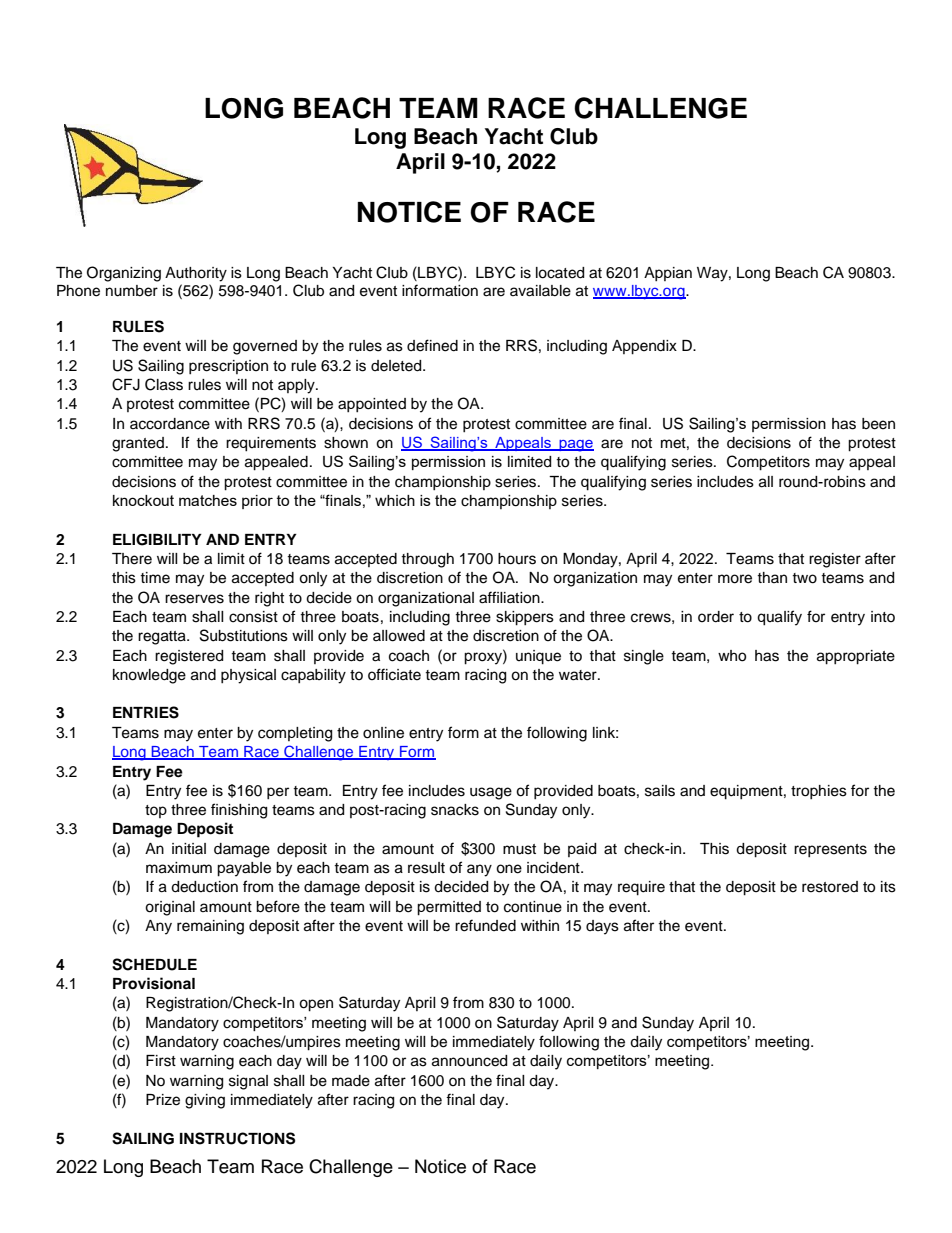 The height and width of the screenshot is (1233, 952). What do you see at coordinates (540, 291) in the screenshot?
I see `available` at bounding box center [540, 291].
